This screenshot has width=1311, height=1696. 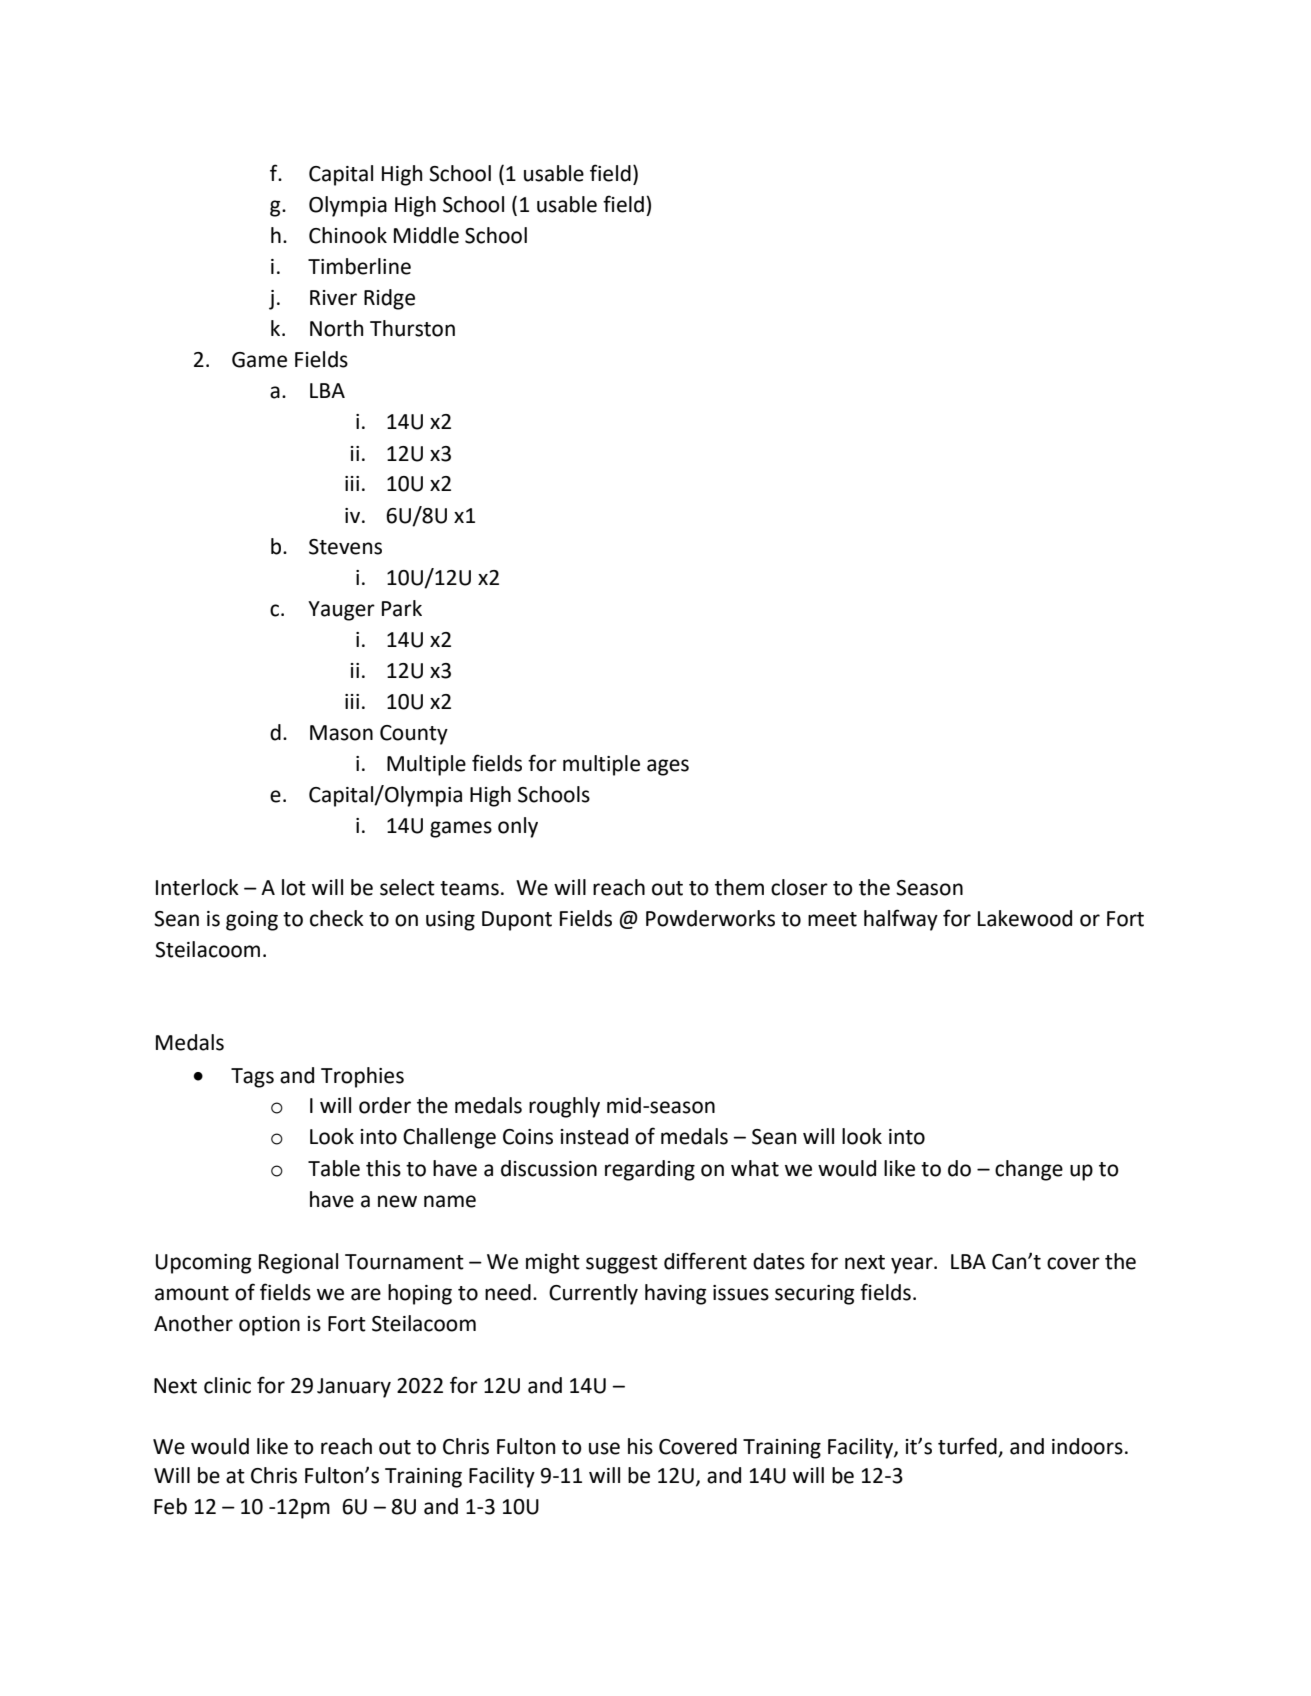 What do you see at coordinates (333, 298) in the screenshot?
I see `River` at bounding box center [333, 298].
